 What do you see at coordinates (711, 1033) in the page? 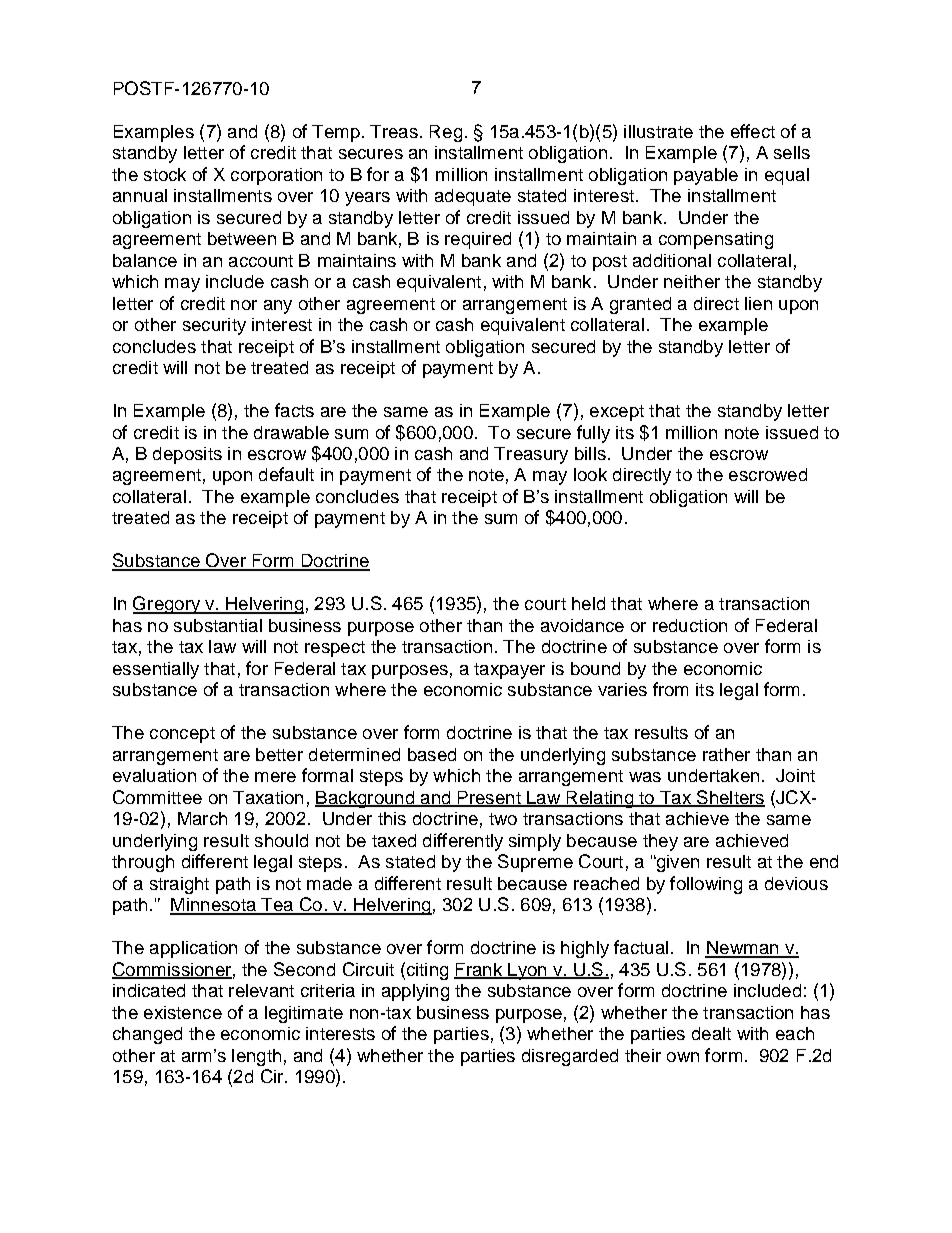
I see `dealt` at bounding box center [711, 1033].
